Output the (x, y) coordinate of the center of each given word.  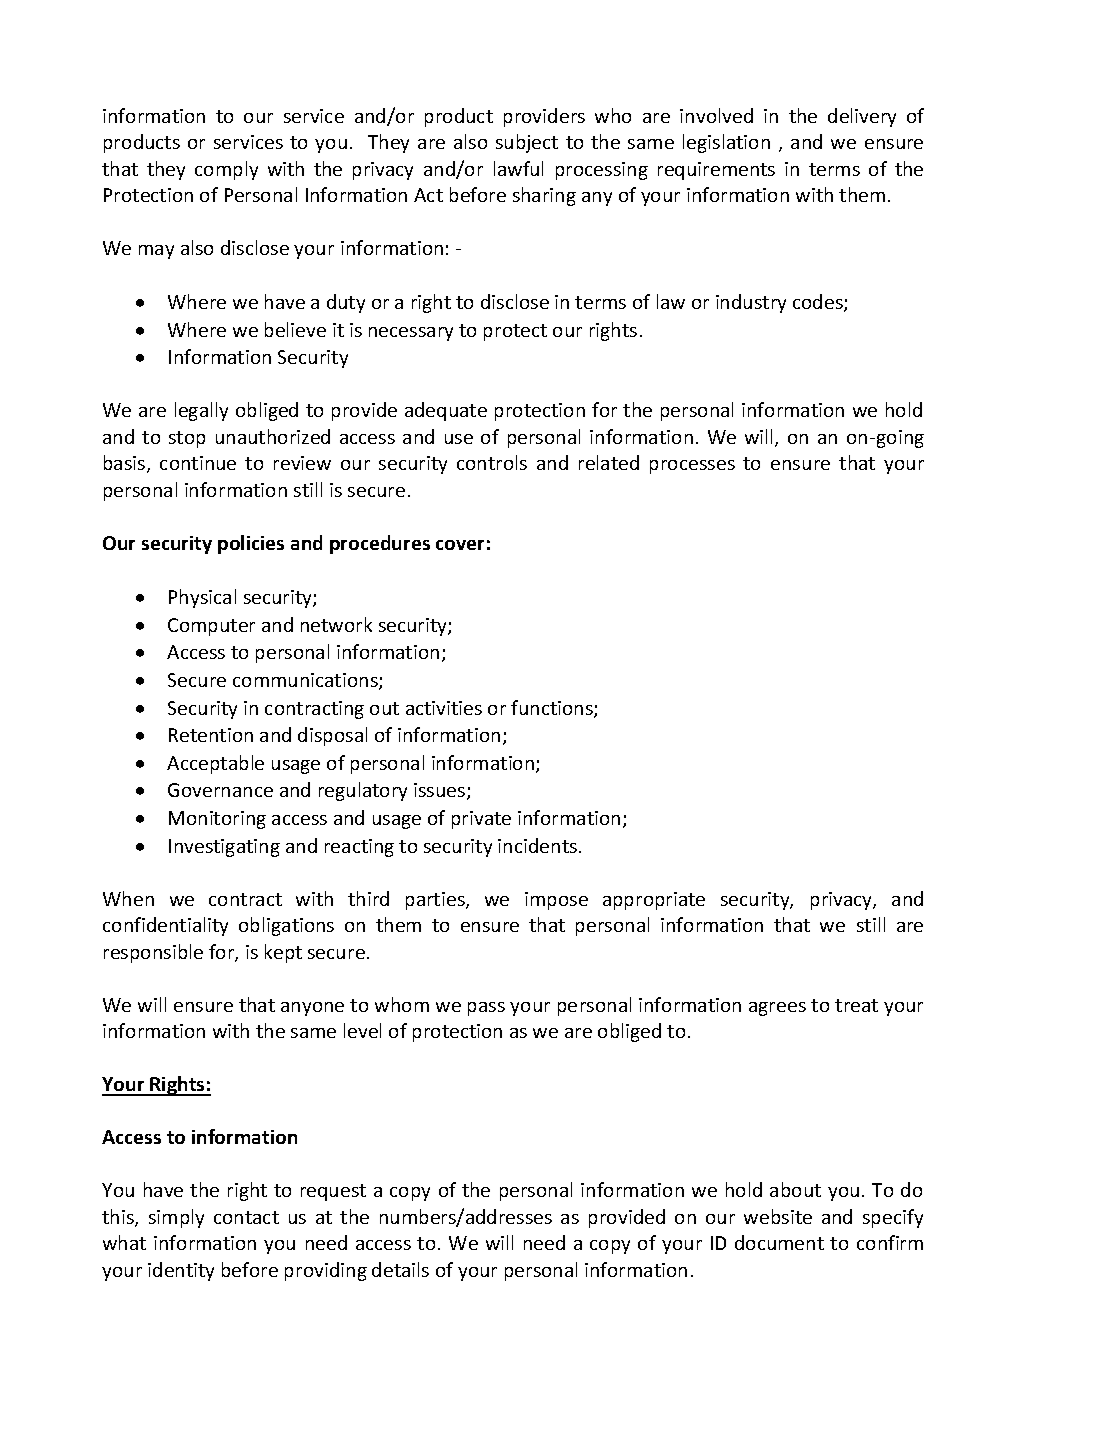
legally (201, 411)
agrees (777, 1009)
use (459, 439)
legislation (726, 143)
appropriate (654, 901)
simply (176, 1218)
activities (444, 708)
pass (486, 1009)
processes (692, 467)
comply (226, 170)
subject (527, 143)
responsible (153, 953)
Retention (211, 735)
